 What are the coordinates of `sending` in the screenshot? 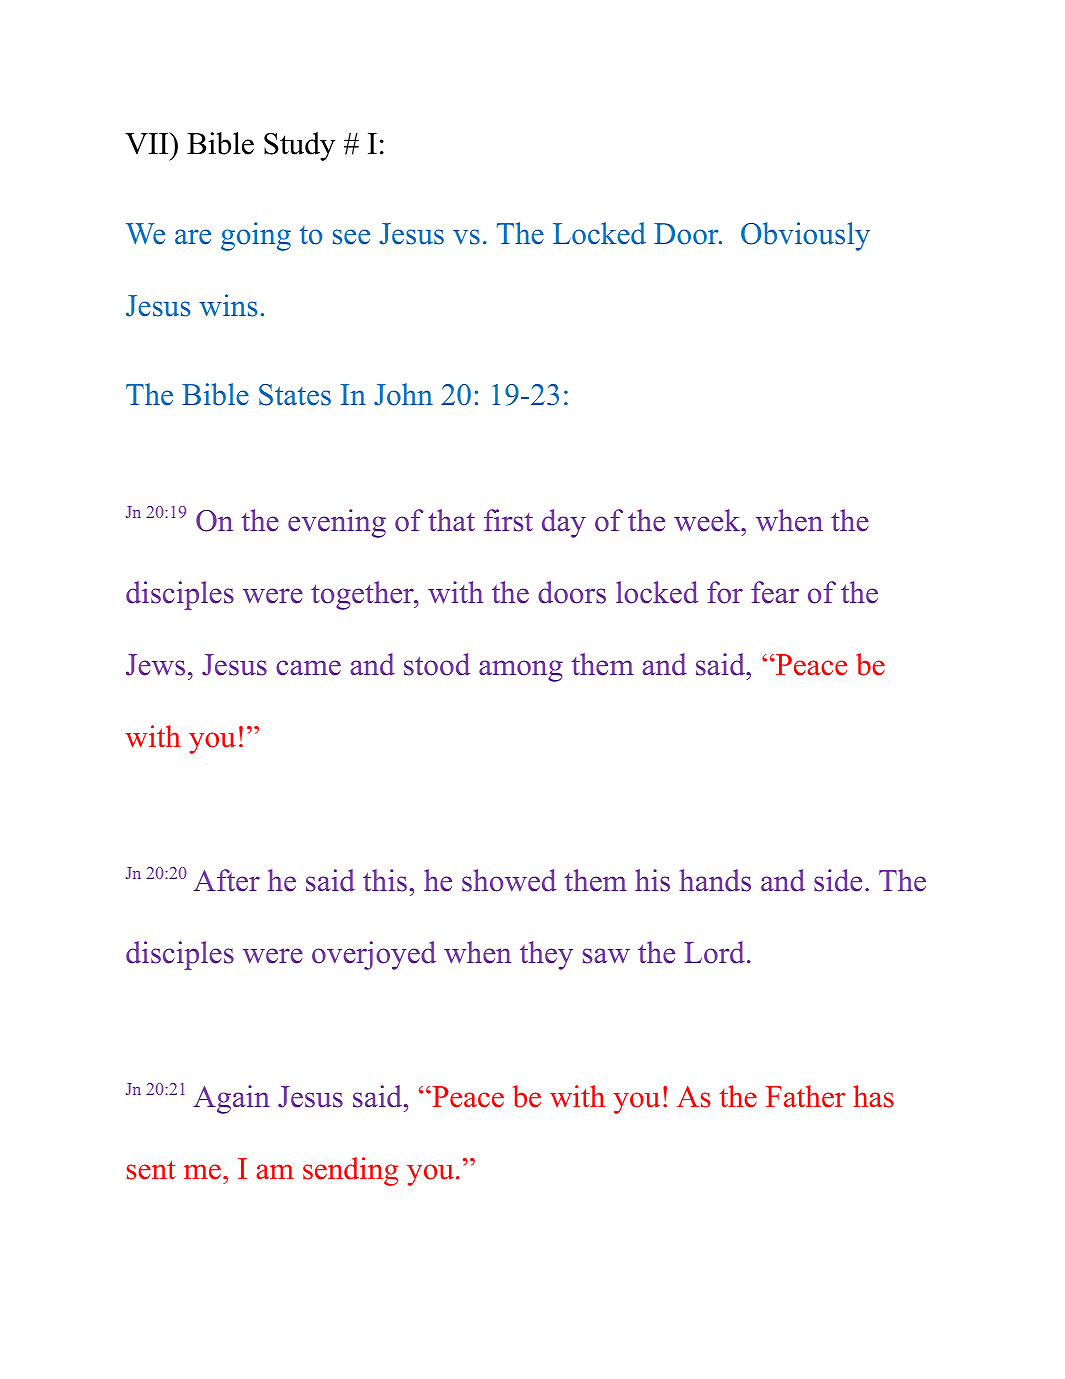 It's located at (350, 1171).
